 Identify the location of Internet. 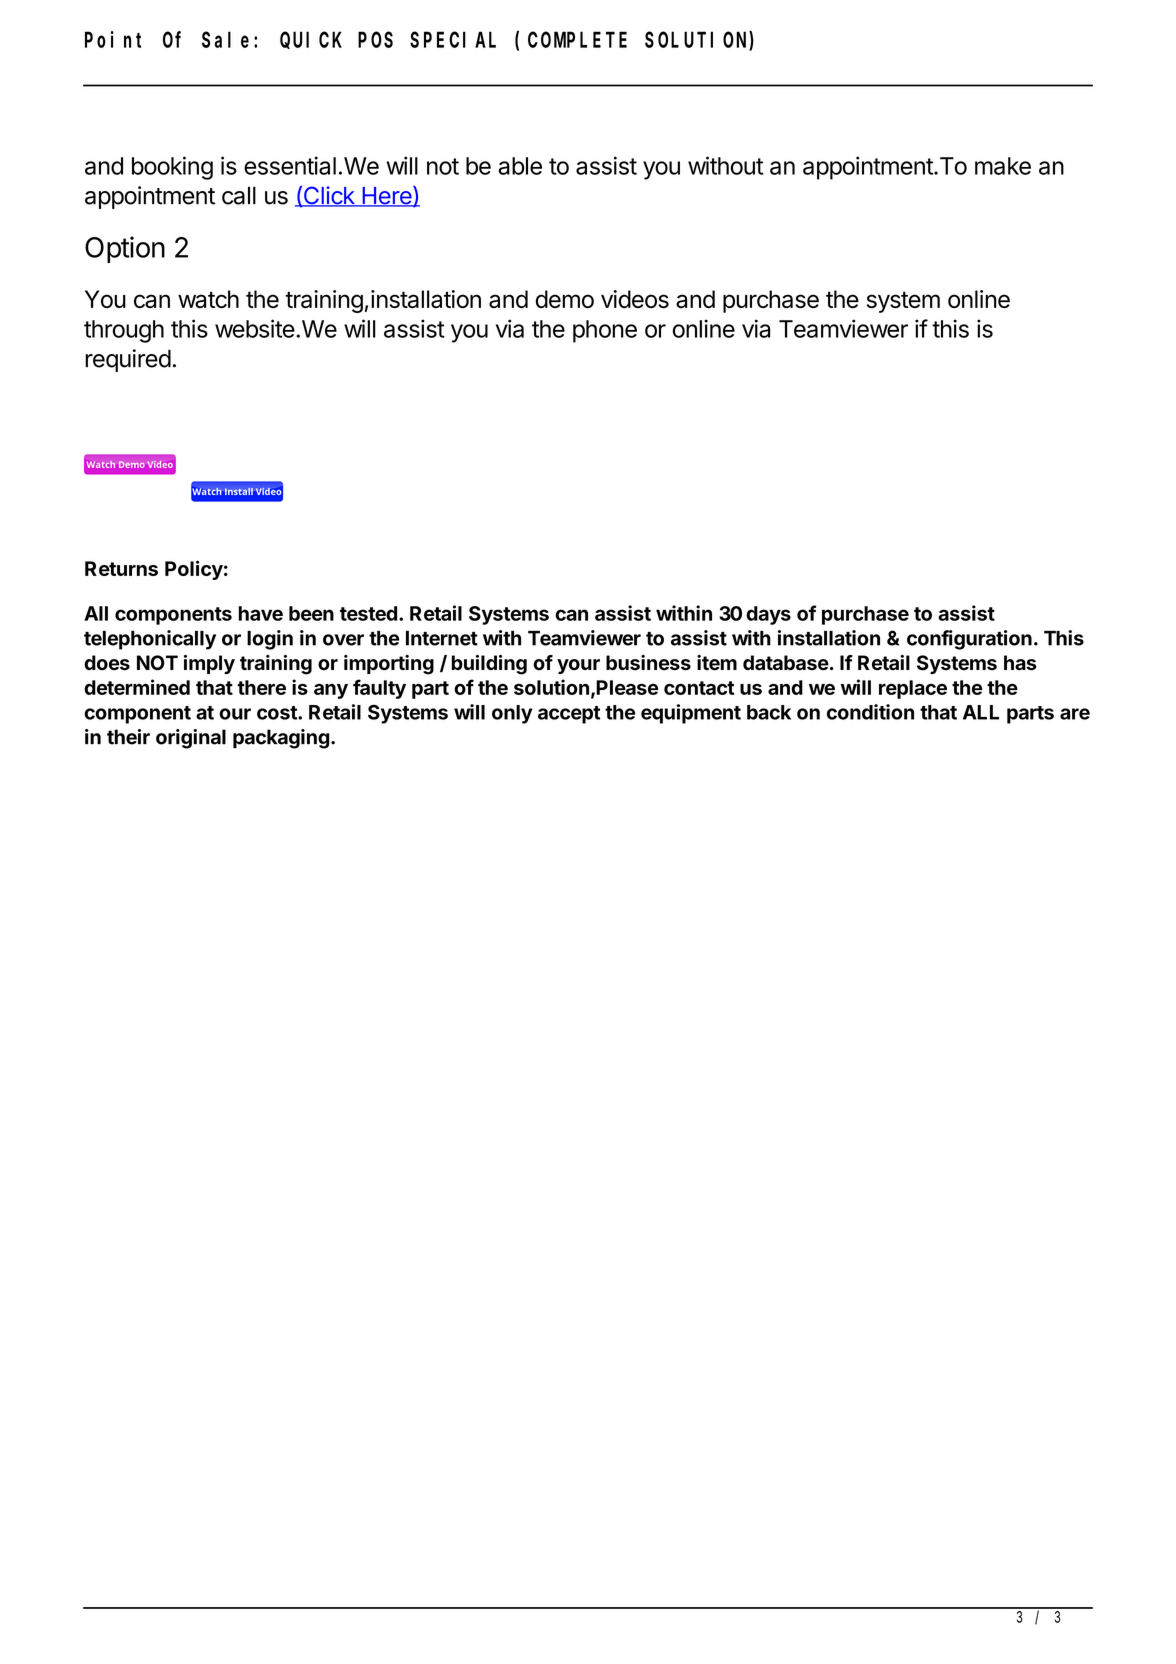
(442, 638).
